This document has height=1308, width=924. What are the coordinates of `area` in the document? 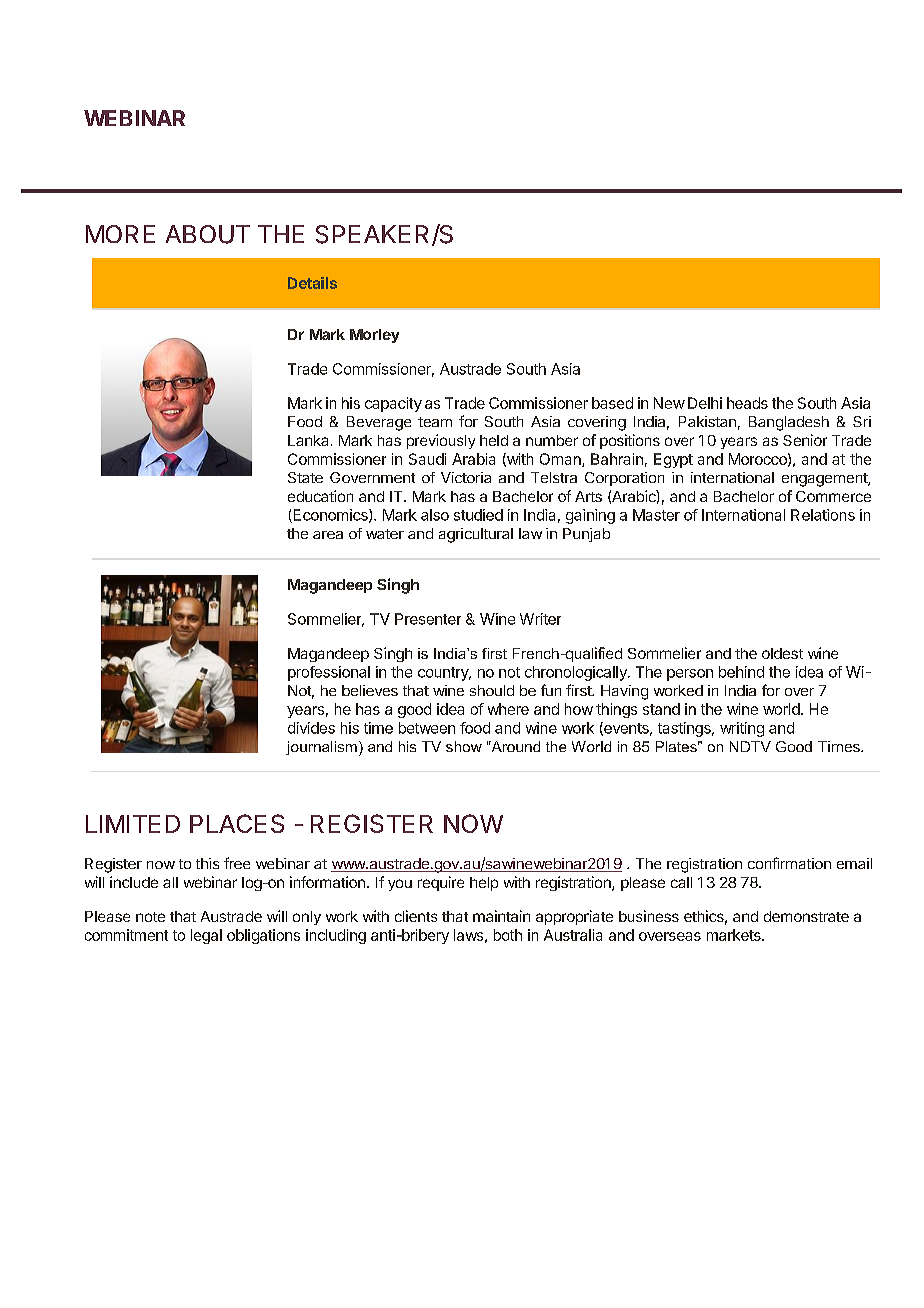 It's located at (328, 535).
